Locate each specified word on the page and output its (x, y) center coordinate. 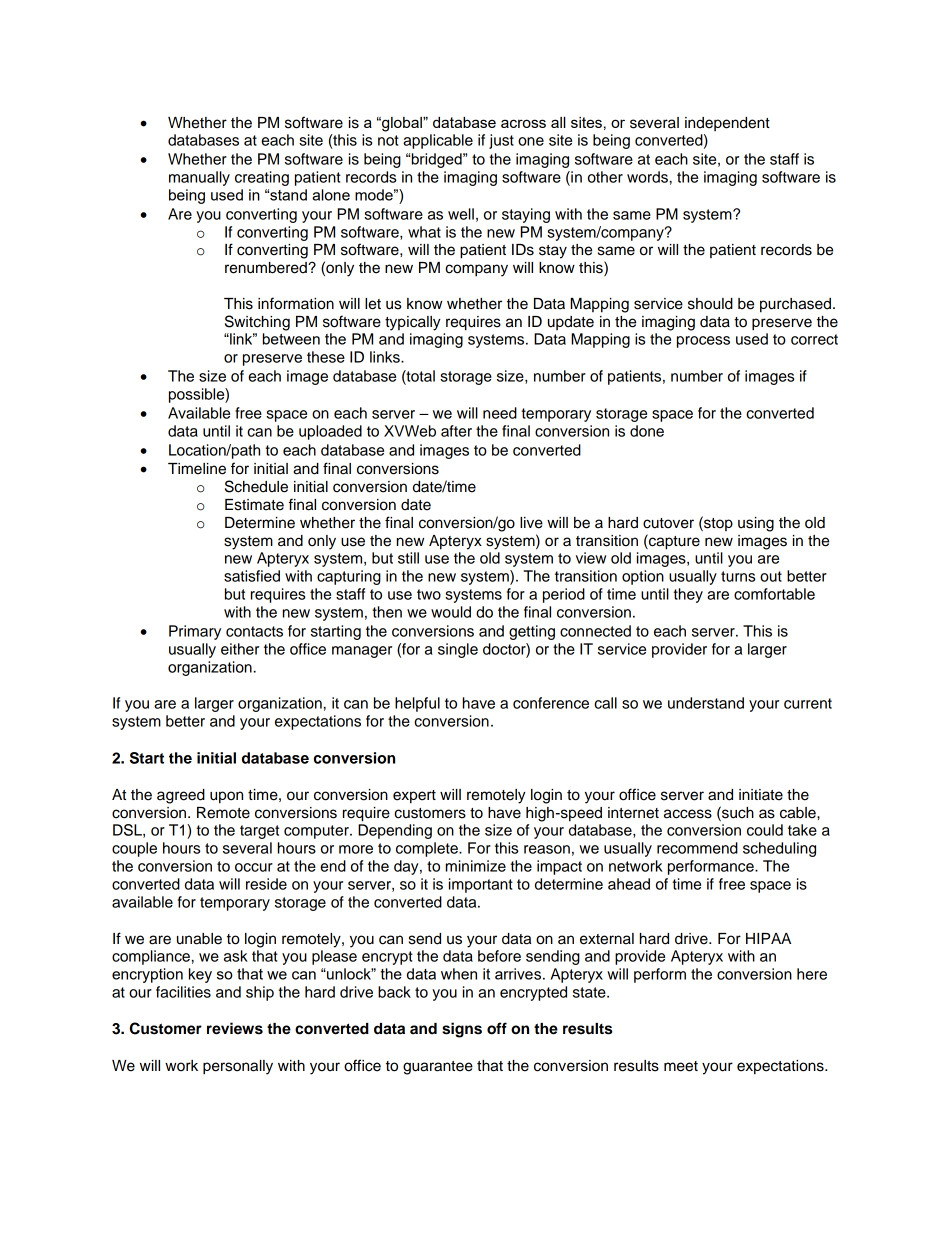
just (501, 141)
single (458, 650)
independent (727, 124)
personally (238, 1067)
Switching (257, 323)
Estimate (254, 505)
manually (199, 178)
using (756, 524)
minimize (476, 866)
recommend (697, 848)
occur (254, 867)
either (240, 649)
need (500, 413)
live (531, 523)
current (808, 703)
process (703, 342)
